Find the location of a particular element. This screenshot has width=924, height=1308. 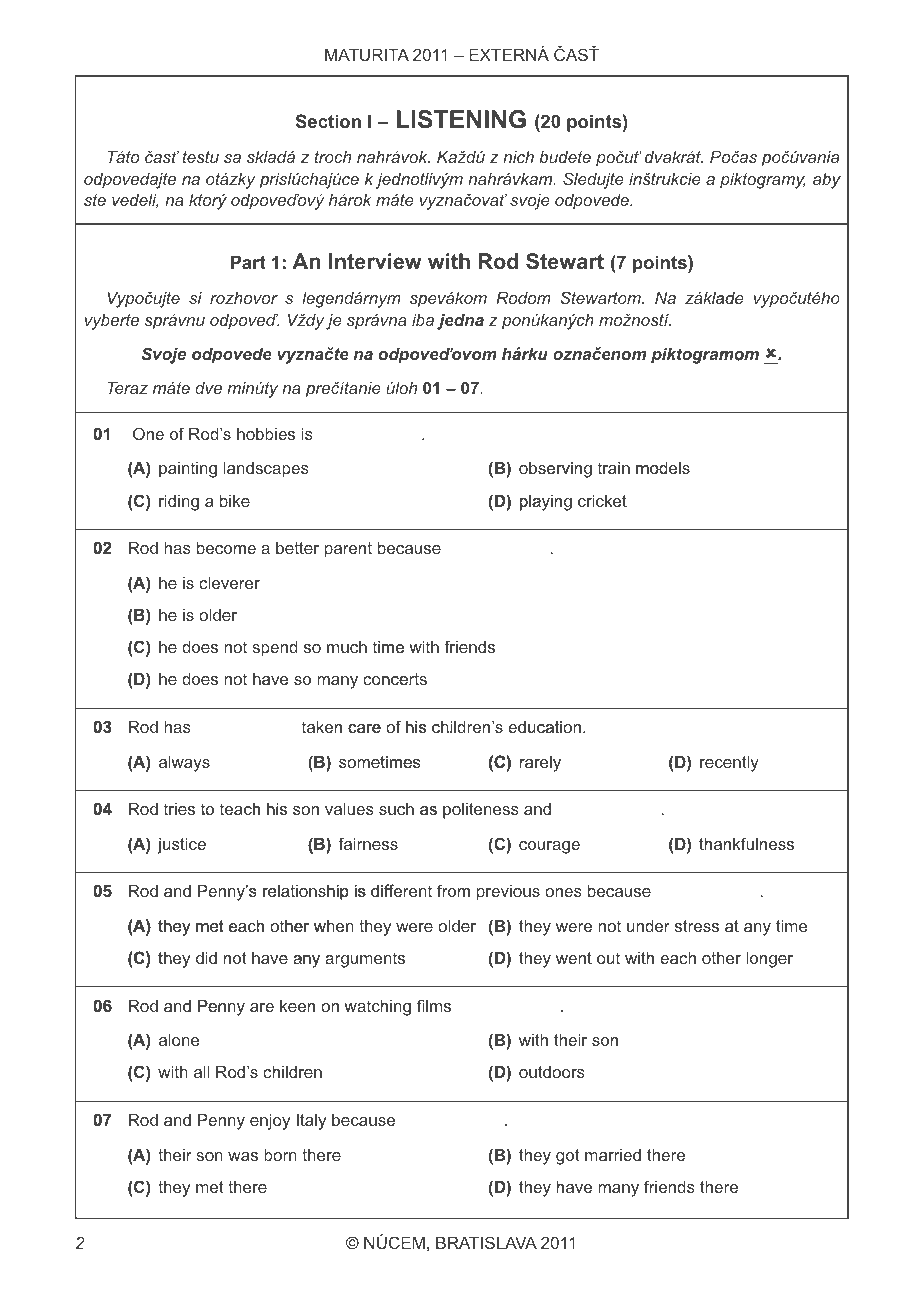

parent is located at coordinates (348, 550).
